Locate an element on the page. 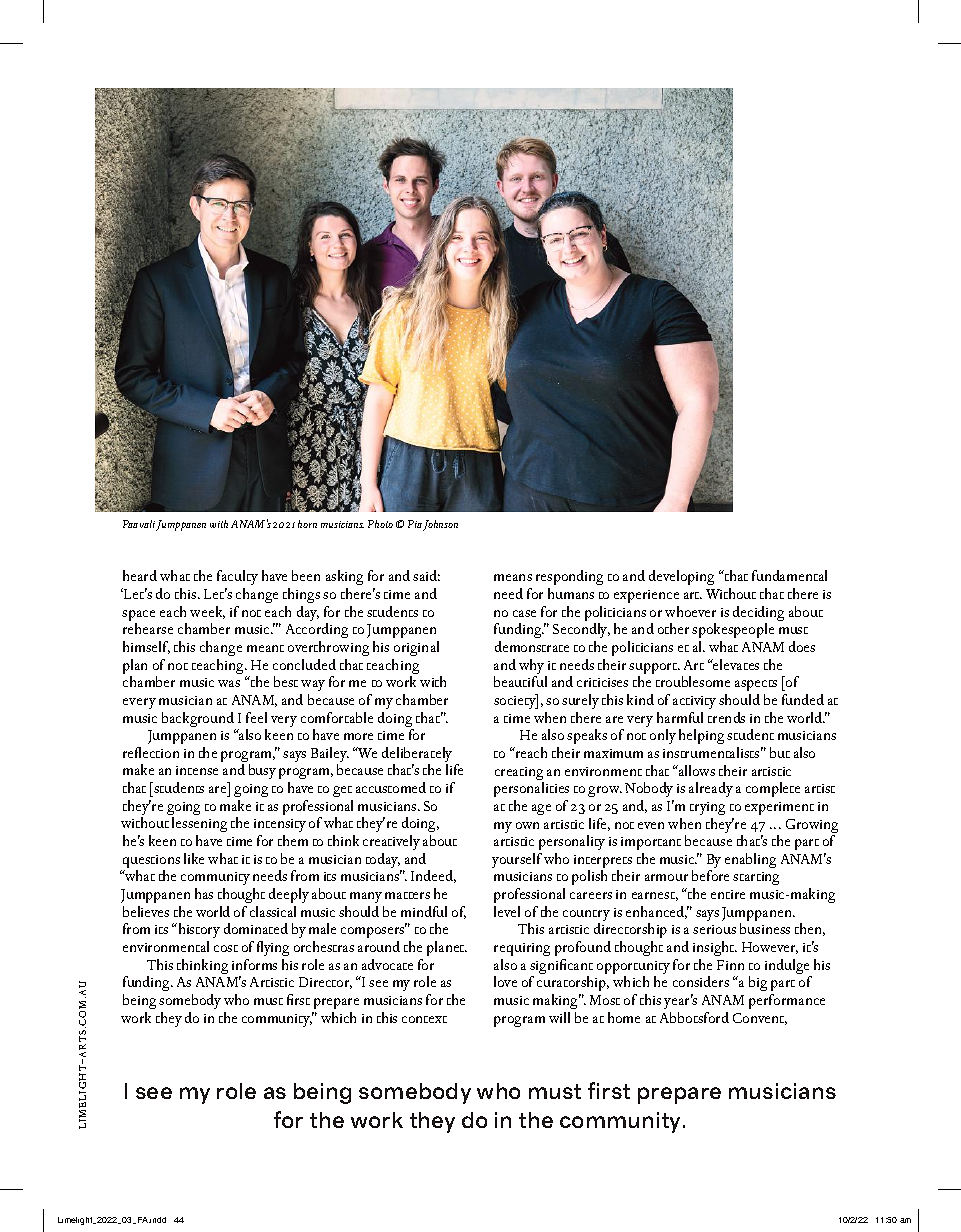  informs is located at coordinates (254, 964).
